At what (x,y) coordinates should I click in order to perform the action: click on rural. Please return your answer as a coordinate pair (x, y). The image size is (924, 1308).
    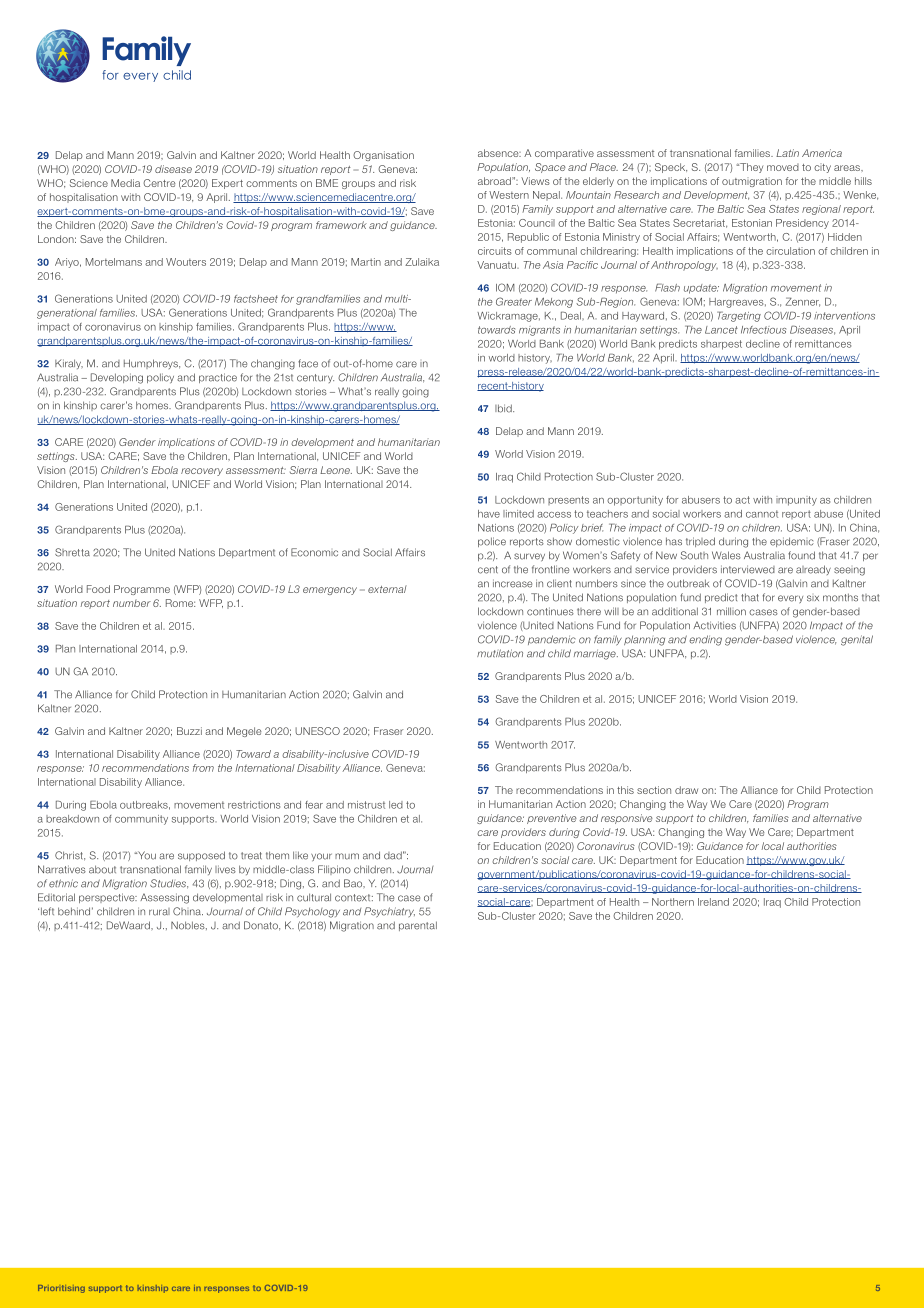
    Looking at the image, I should click on (159, 912).
